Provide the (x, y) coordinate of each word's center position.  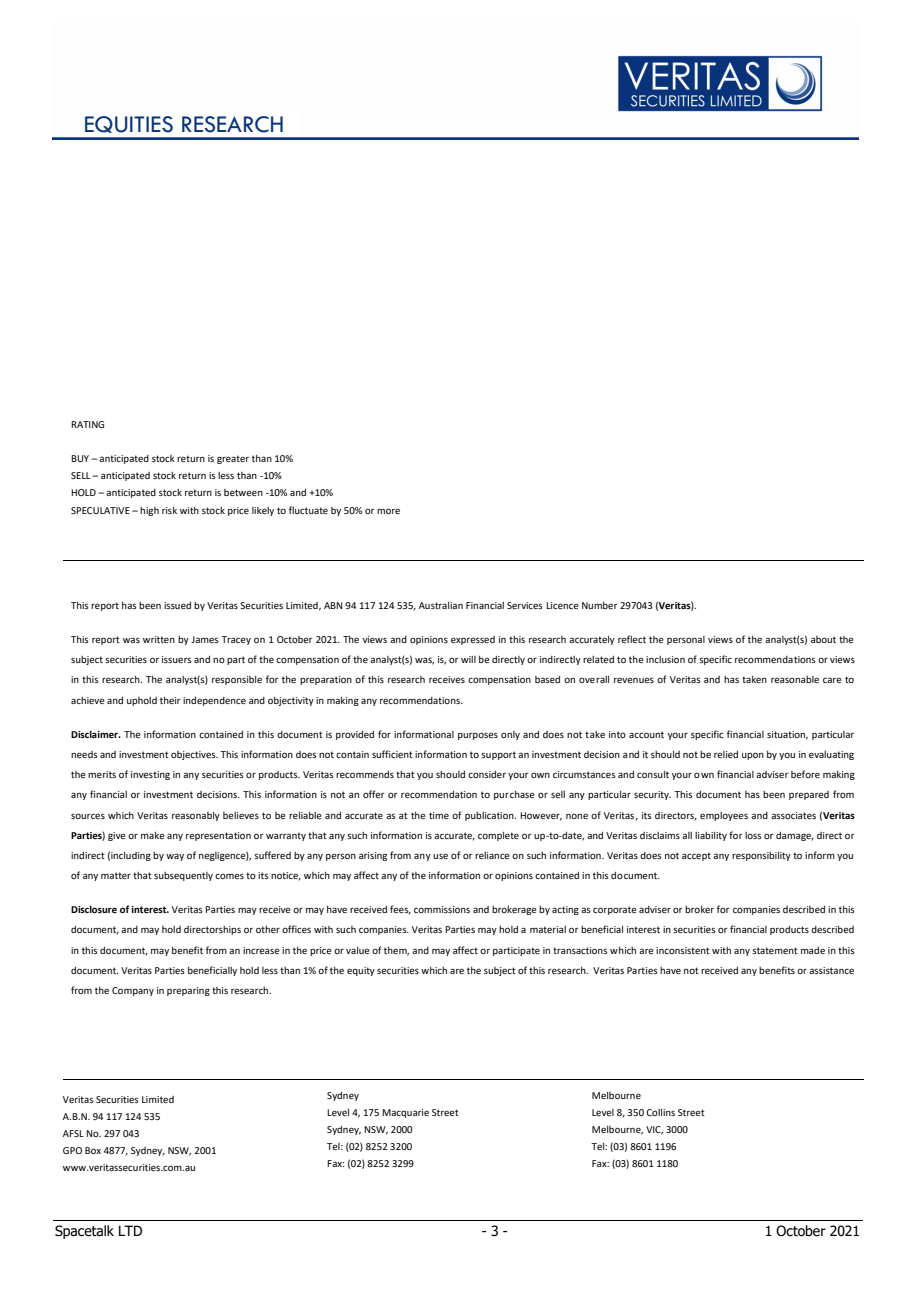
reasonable (795, 679)
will (468, 659)
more (388, 511)
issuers (177, 659)
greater (233, 459)
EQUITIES (129, 124)
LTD (130, 1230)
